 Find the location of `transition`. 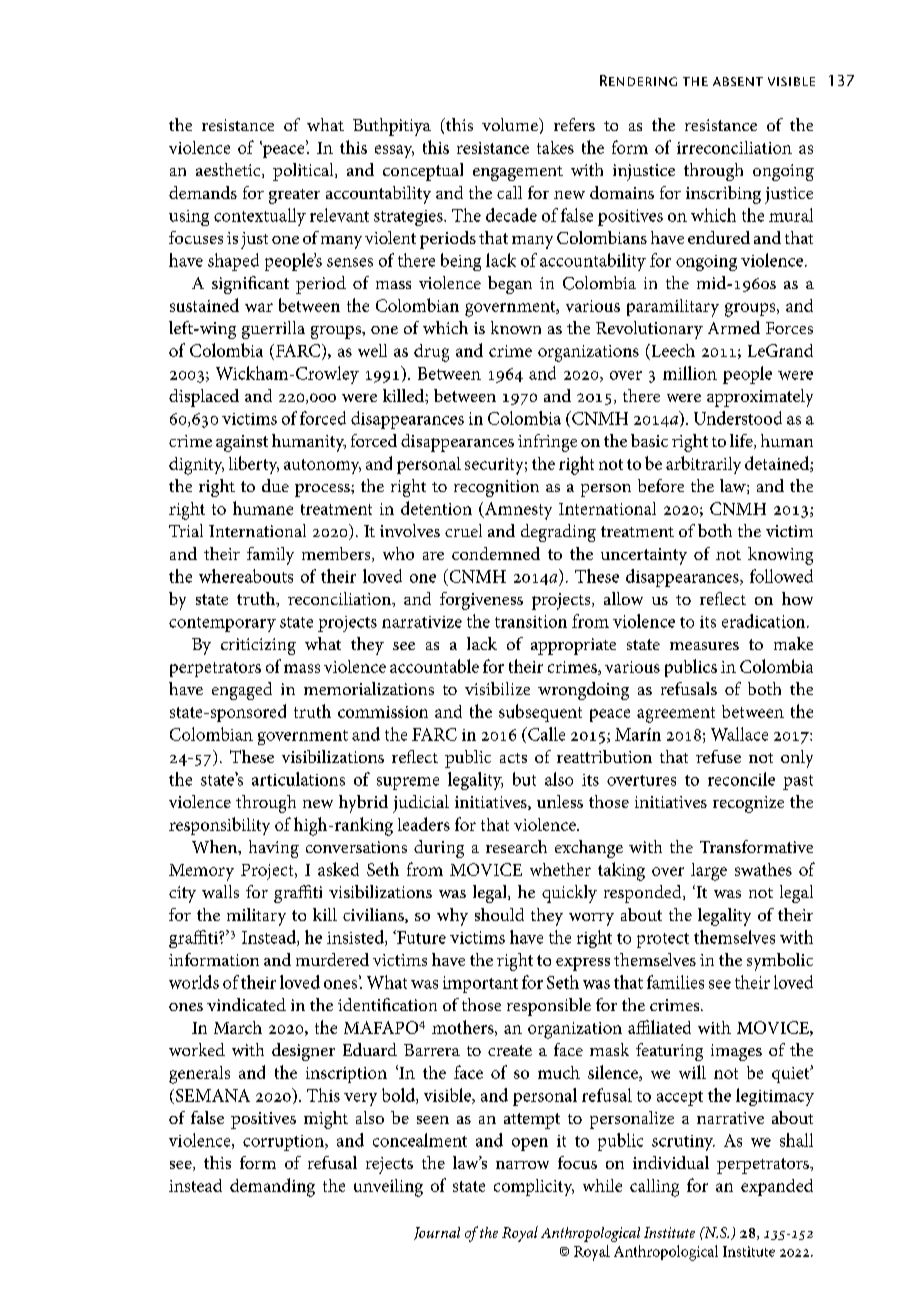

transition is located at coordinates (531, 621).
